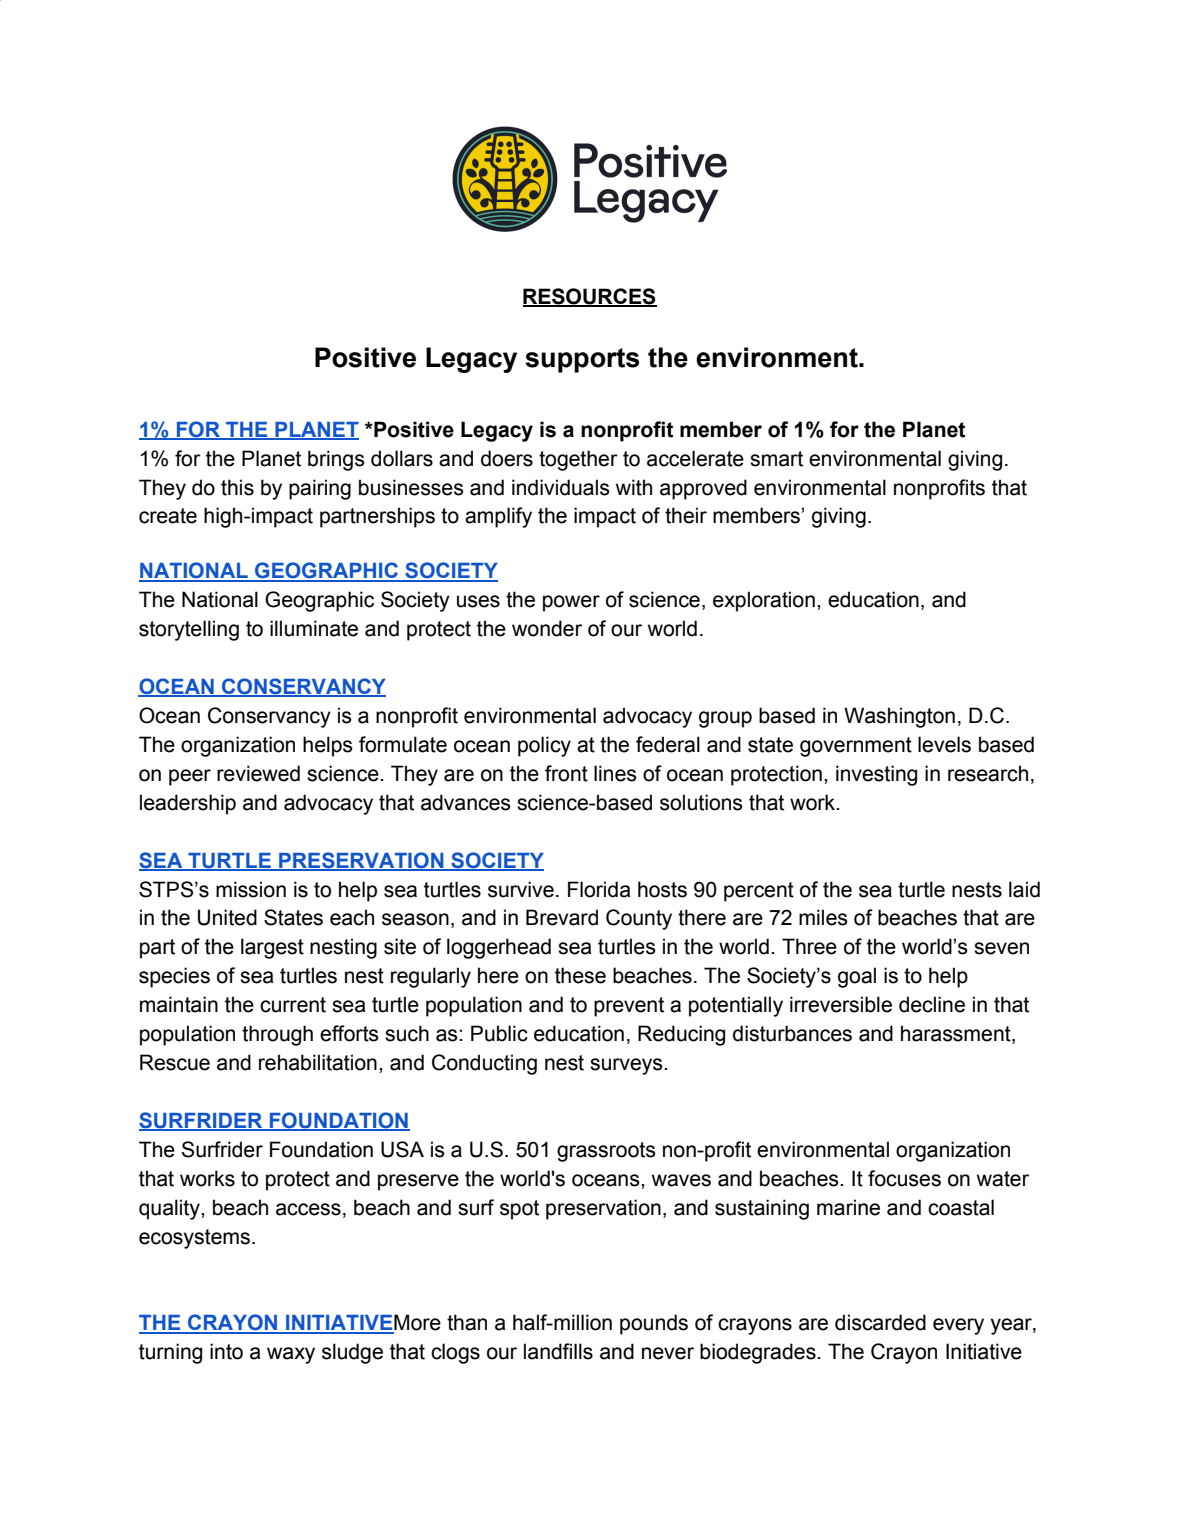 This document has width=1180, height=1527. Describe the element at coordinates (314, 628) in the document. I see `illuminate` at that location.
